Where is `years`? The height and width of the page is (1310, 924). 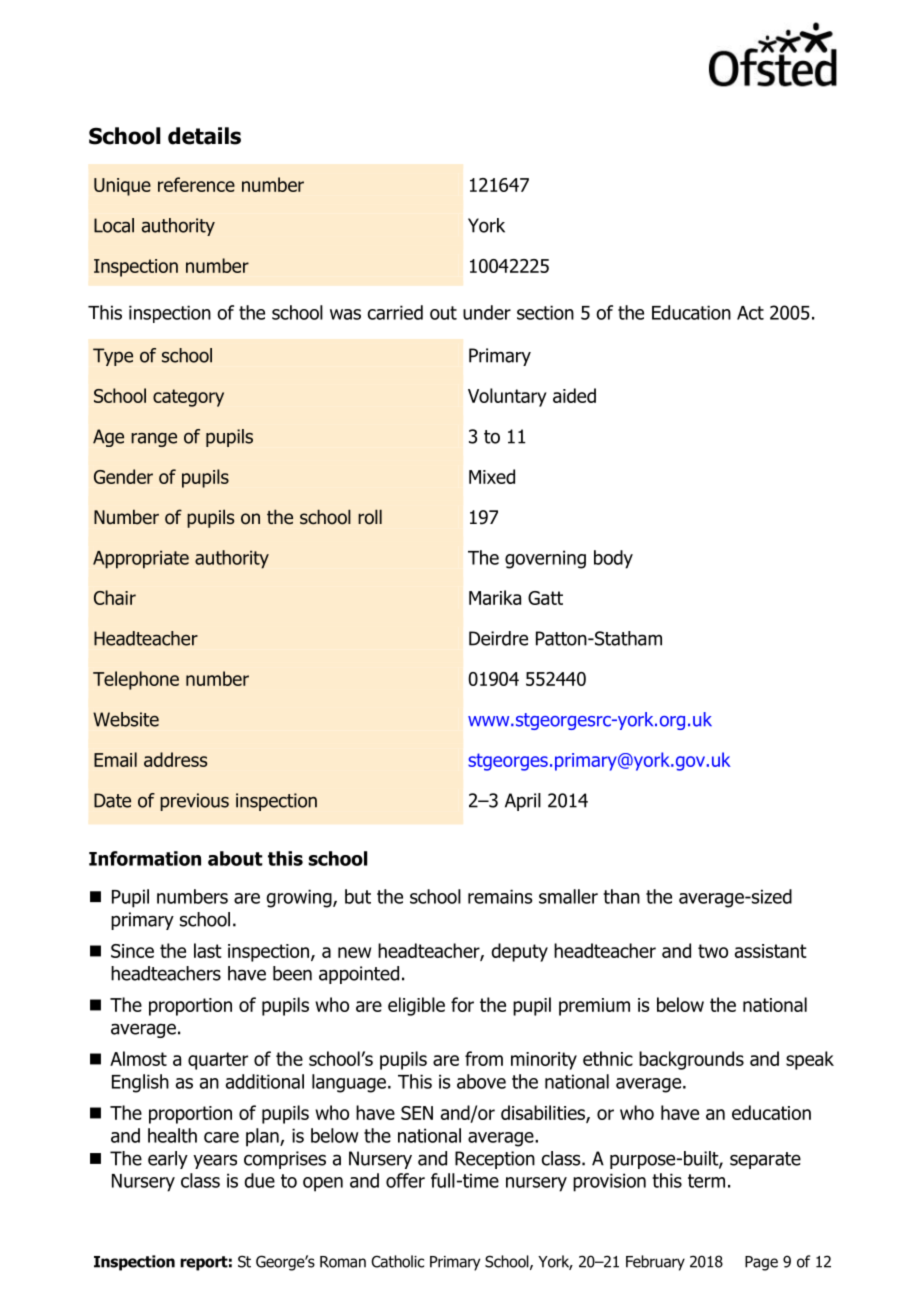
years is located at coordinates (215, 1161).
